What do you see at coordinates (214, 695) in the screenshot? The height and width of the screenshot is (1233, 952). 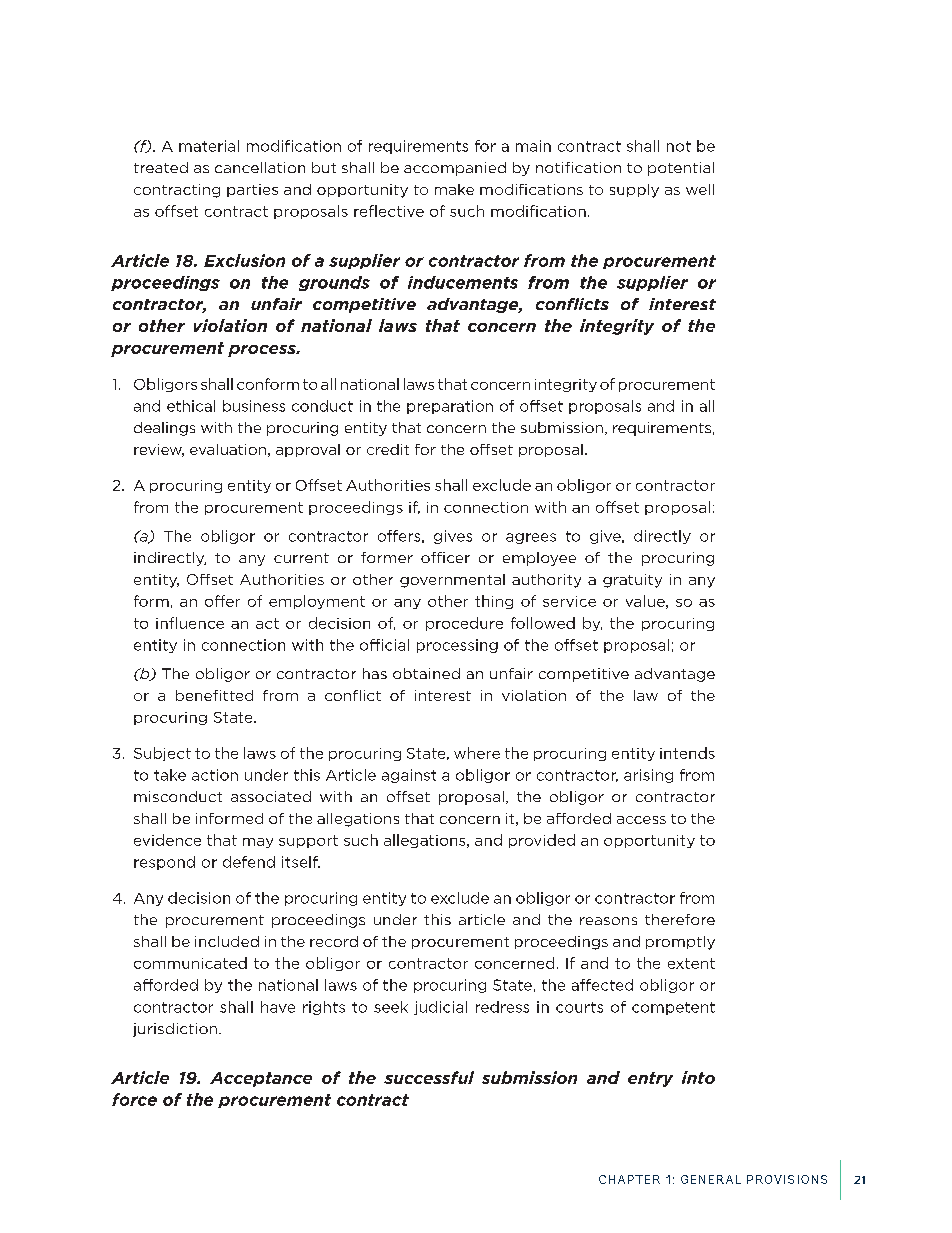 I see `benefitted` at bounding box center [214, 695].
